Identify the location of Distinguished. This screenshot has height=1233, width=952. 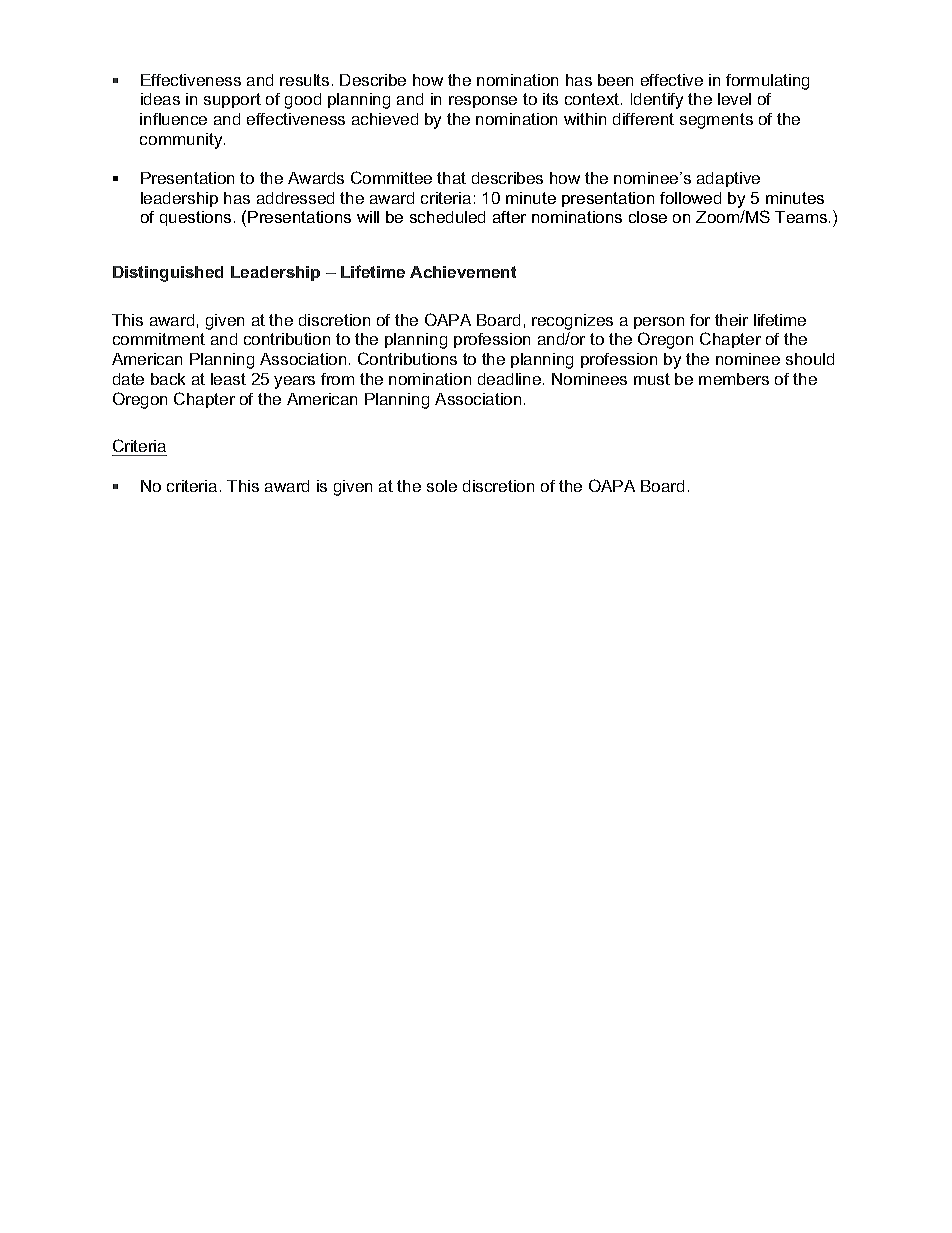
(168, 274).
